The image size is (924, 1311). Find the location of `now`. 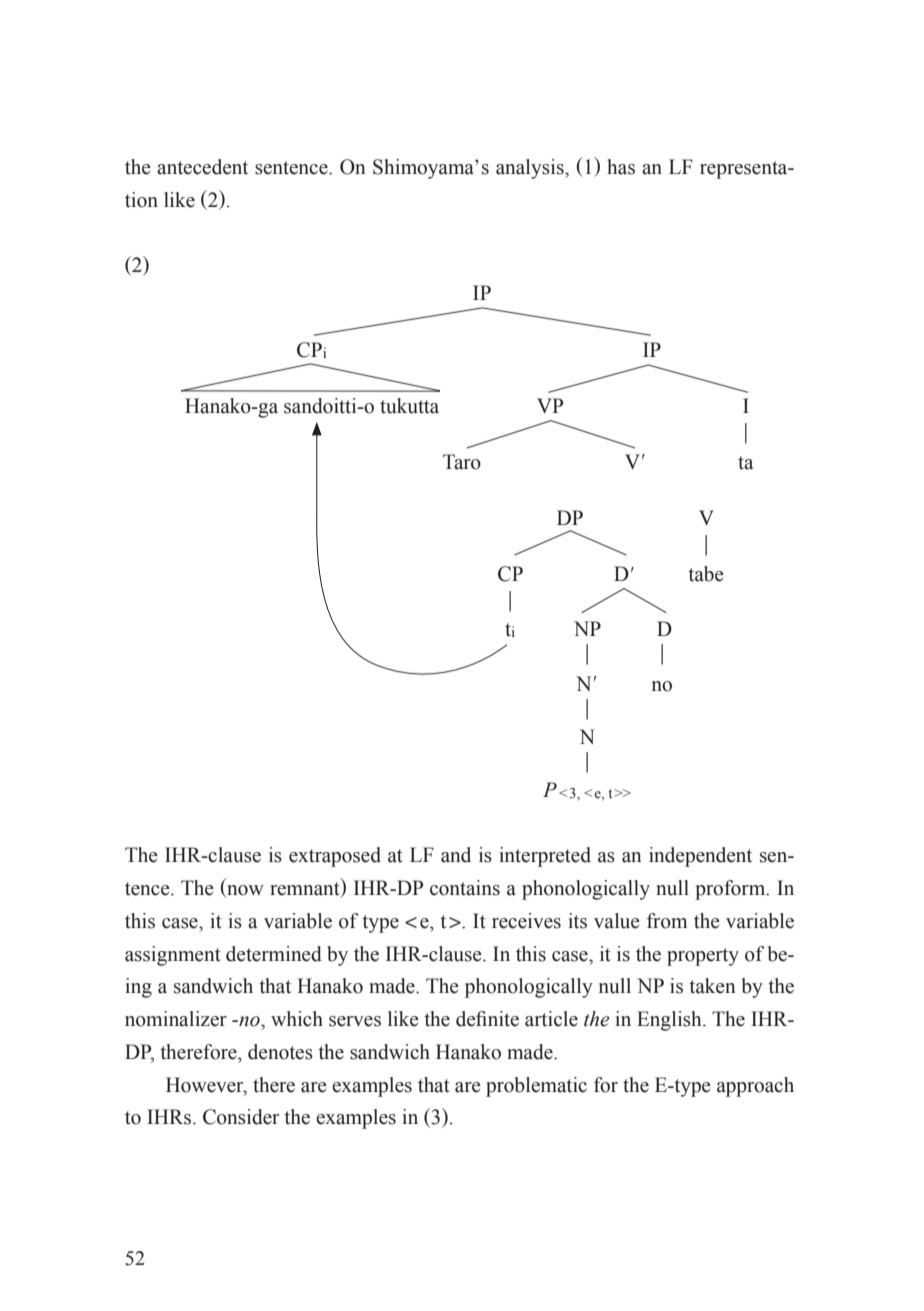

now is located at coordinates (244, 891).
